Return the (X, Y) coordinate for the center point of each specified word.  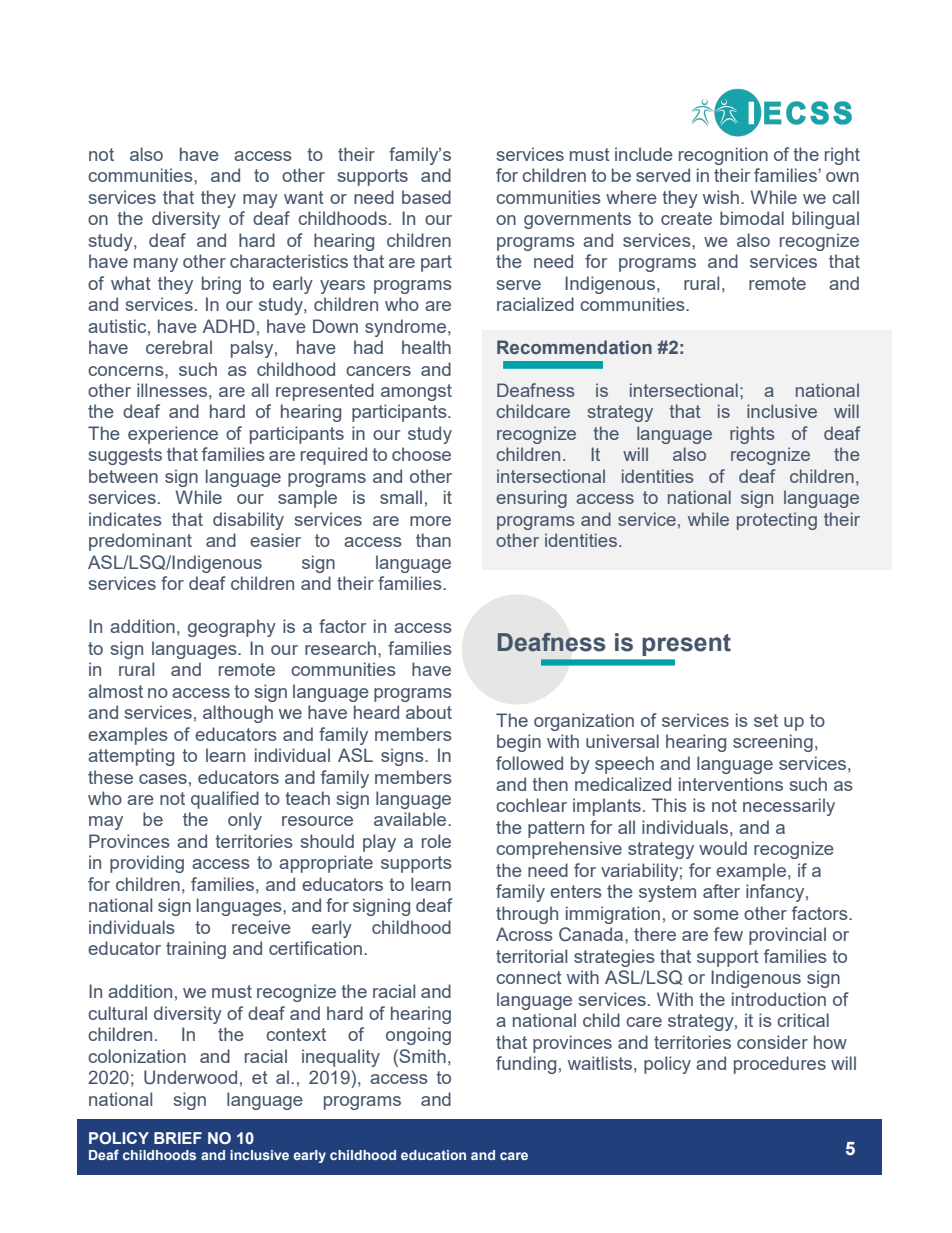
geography (232, 628)
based (426, 197)
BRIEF (178, 1138)
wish (721, 197)
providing (147, 864)
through (527, 915)
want (304, 197)
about (429, 712)
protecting (777, 521)
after (721, 891)
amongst (416, 392)
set (766, 720)
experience (173, 435)
